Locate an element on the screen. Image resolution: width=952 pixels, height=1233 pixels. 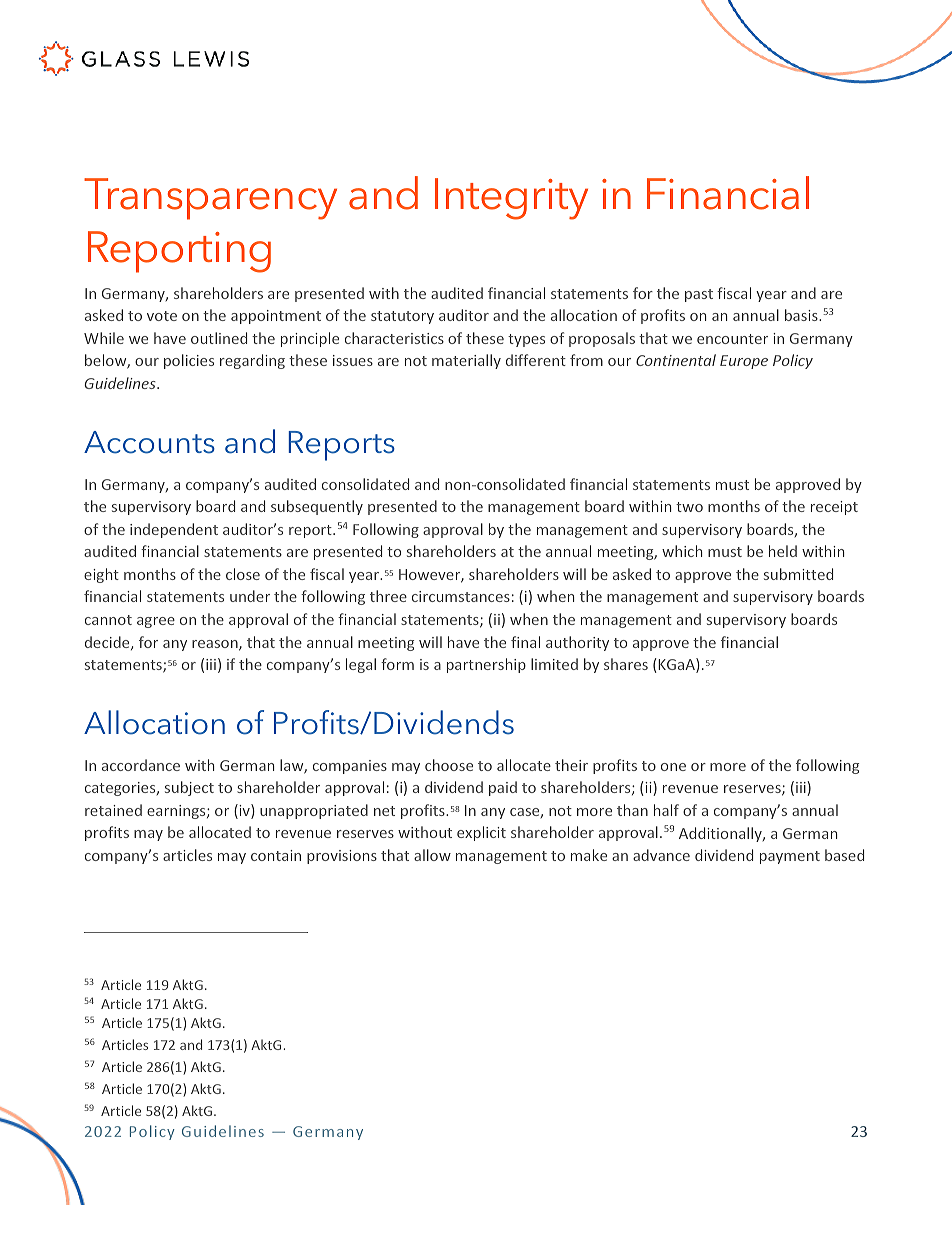
decide is located at coordinates (108, 643).
